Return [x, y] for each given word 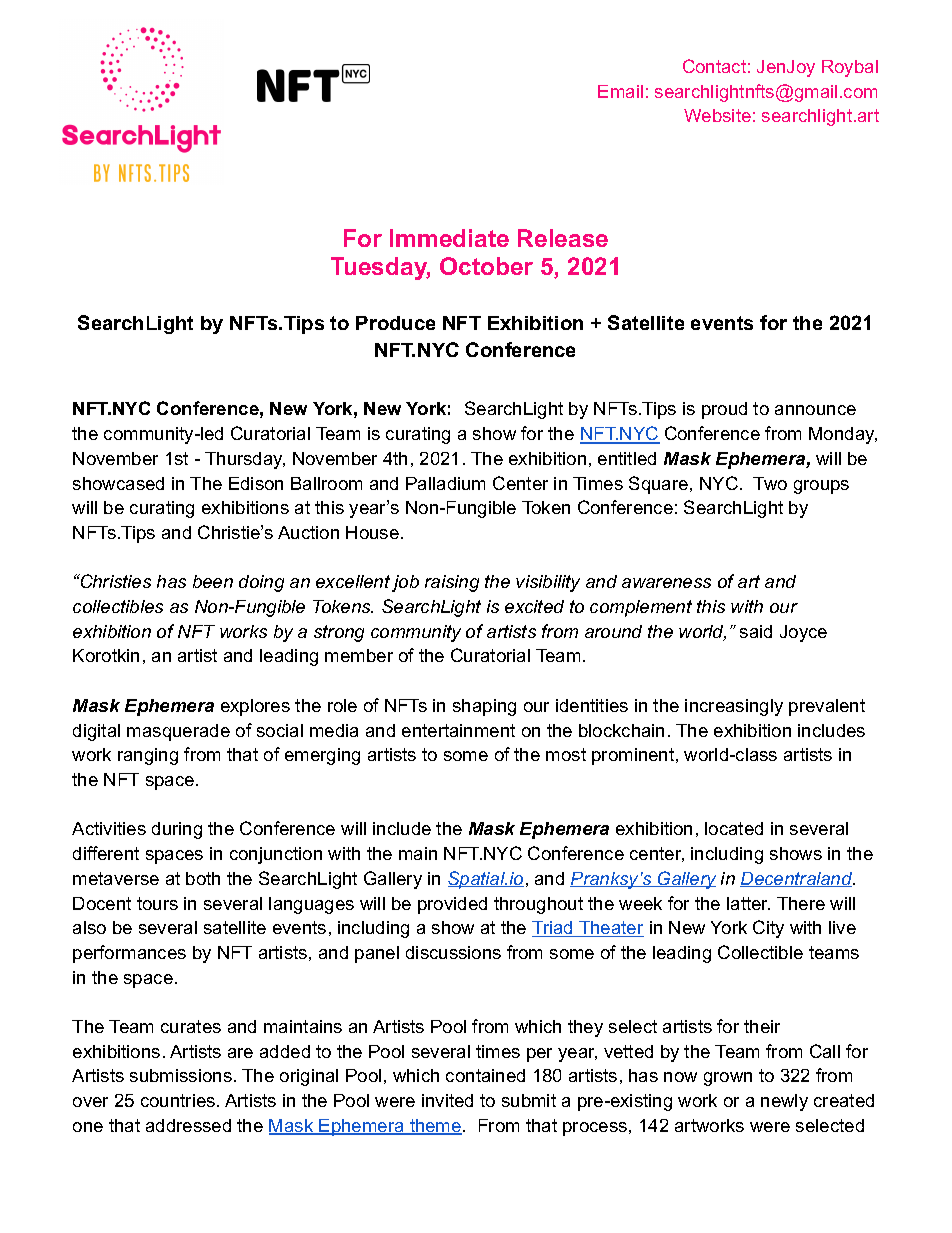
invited [447, 1100]
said [756, 631]
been [213, 581]
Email [620, 91]
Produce [395, 323]
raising [452, 583]
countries [179, 1100]
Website [717, 115]
